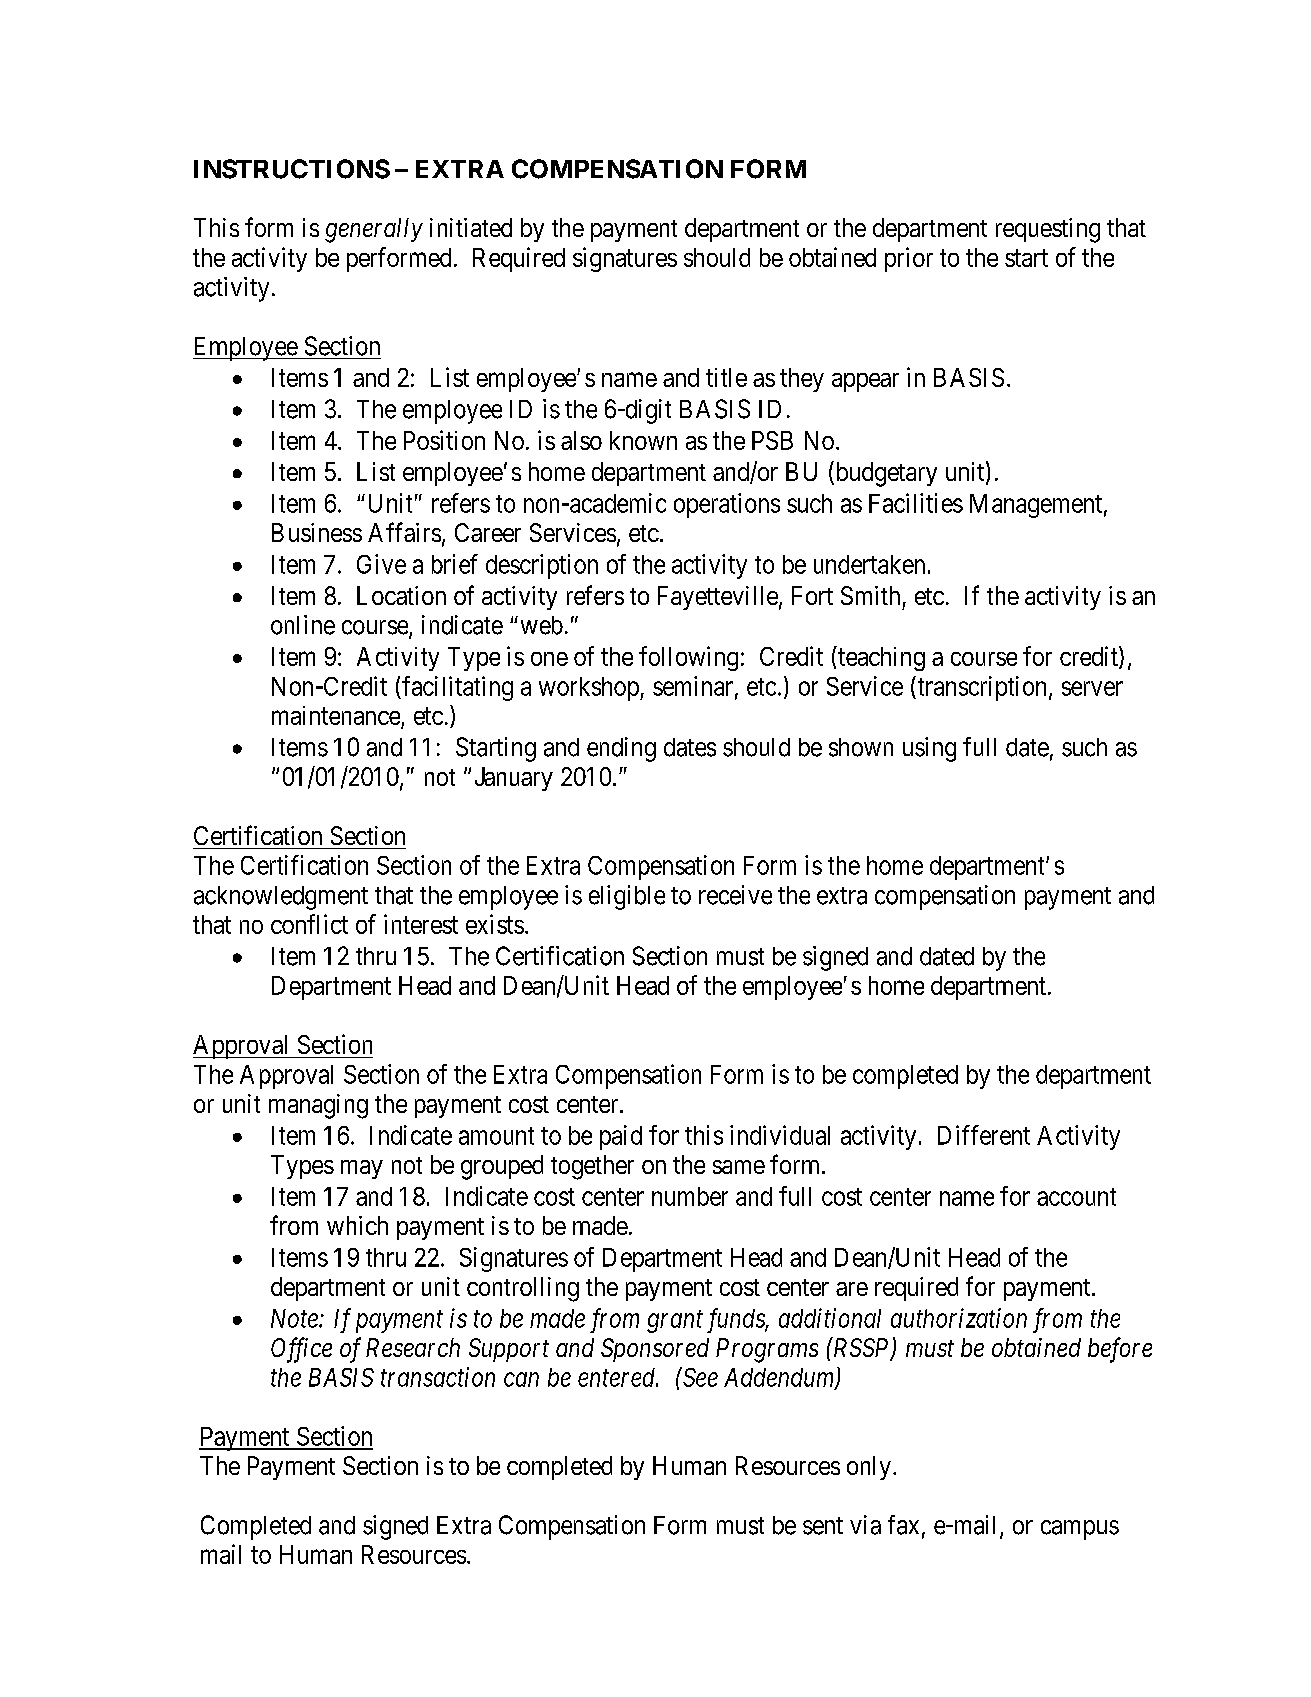  I want to click on Affairs, so click(404, 532).
